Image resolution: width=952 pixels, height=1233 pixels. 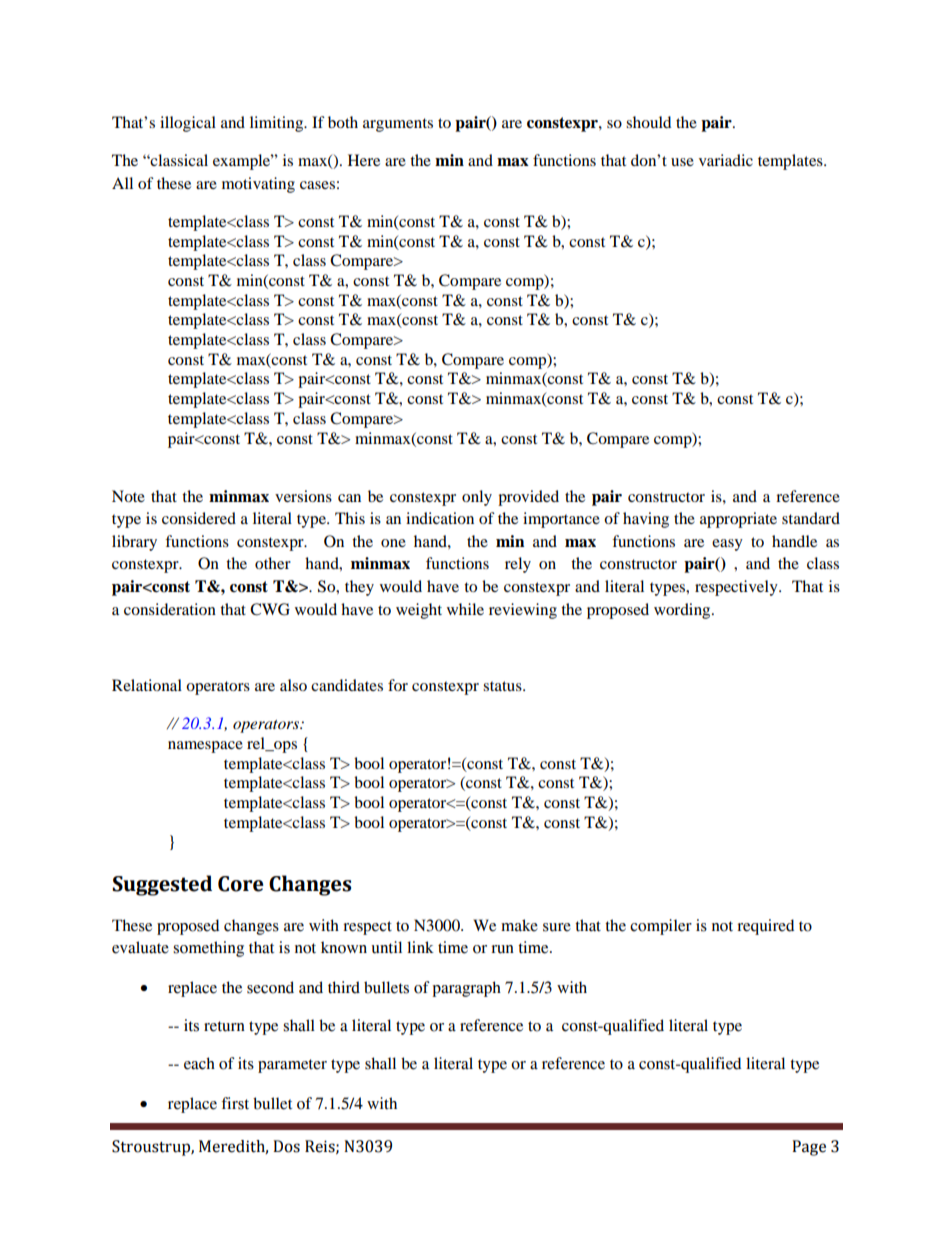 I want to click on appropriate, so click(x=738, y=520).
